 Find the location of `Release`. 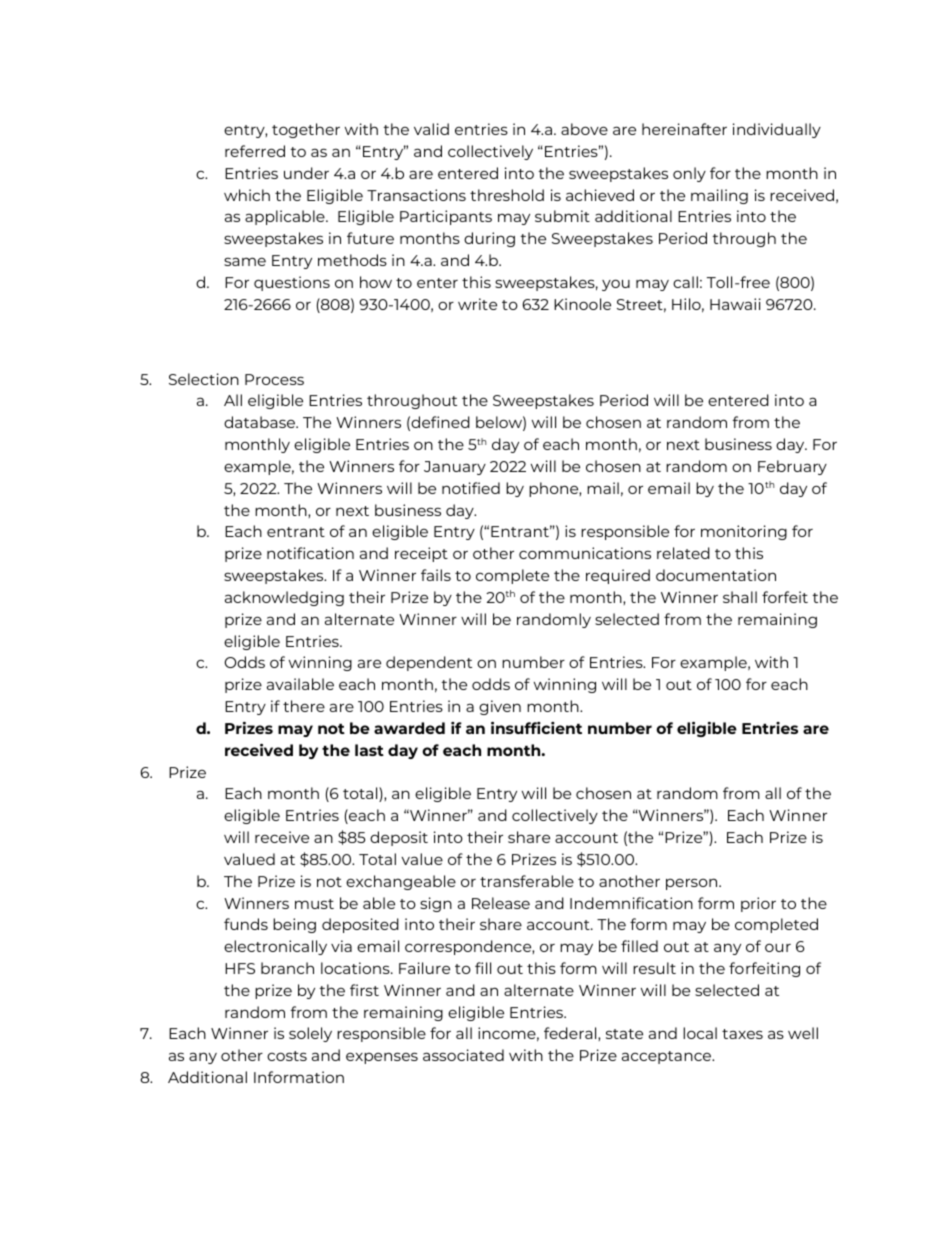

Release is located at coordinates (501, 903).
